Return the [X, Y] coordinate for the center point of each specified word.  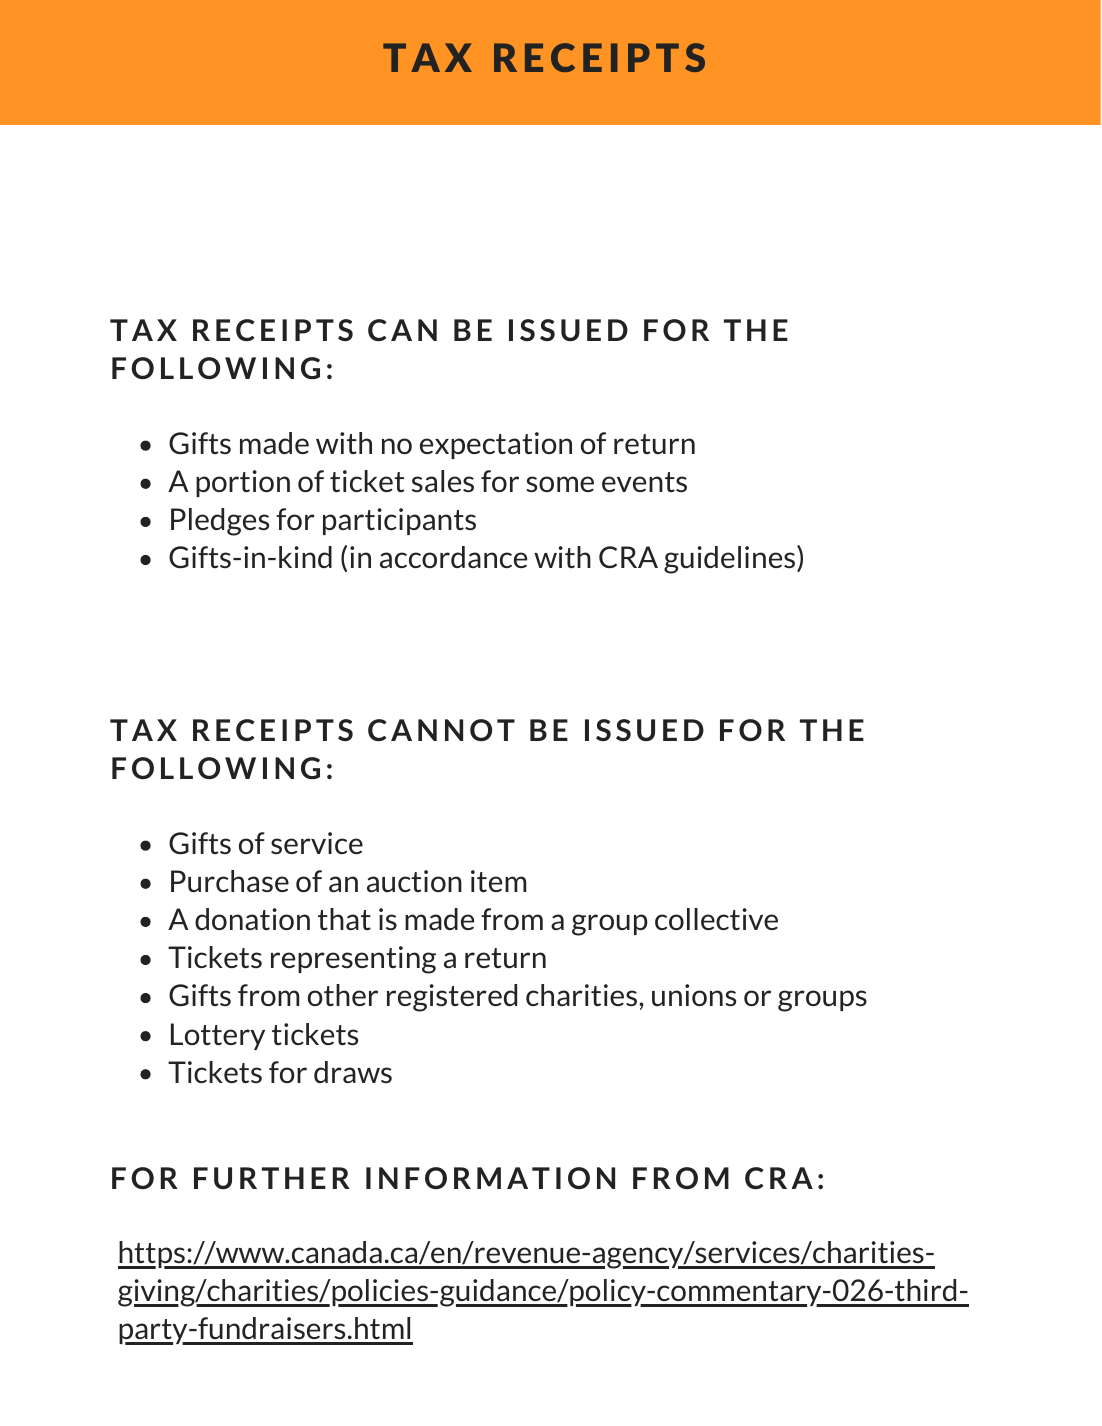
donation [252, 919]
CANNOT [441, 730]
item [498, 881]
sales [443, 481]
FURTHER [272, 1178]
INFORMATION [490, 1178]
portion [243, 483]
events [644, 482]
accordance [453, 557]
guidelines [731, 559]
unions [694, 995]
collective [716, 919]
